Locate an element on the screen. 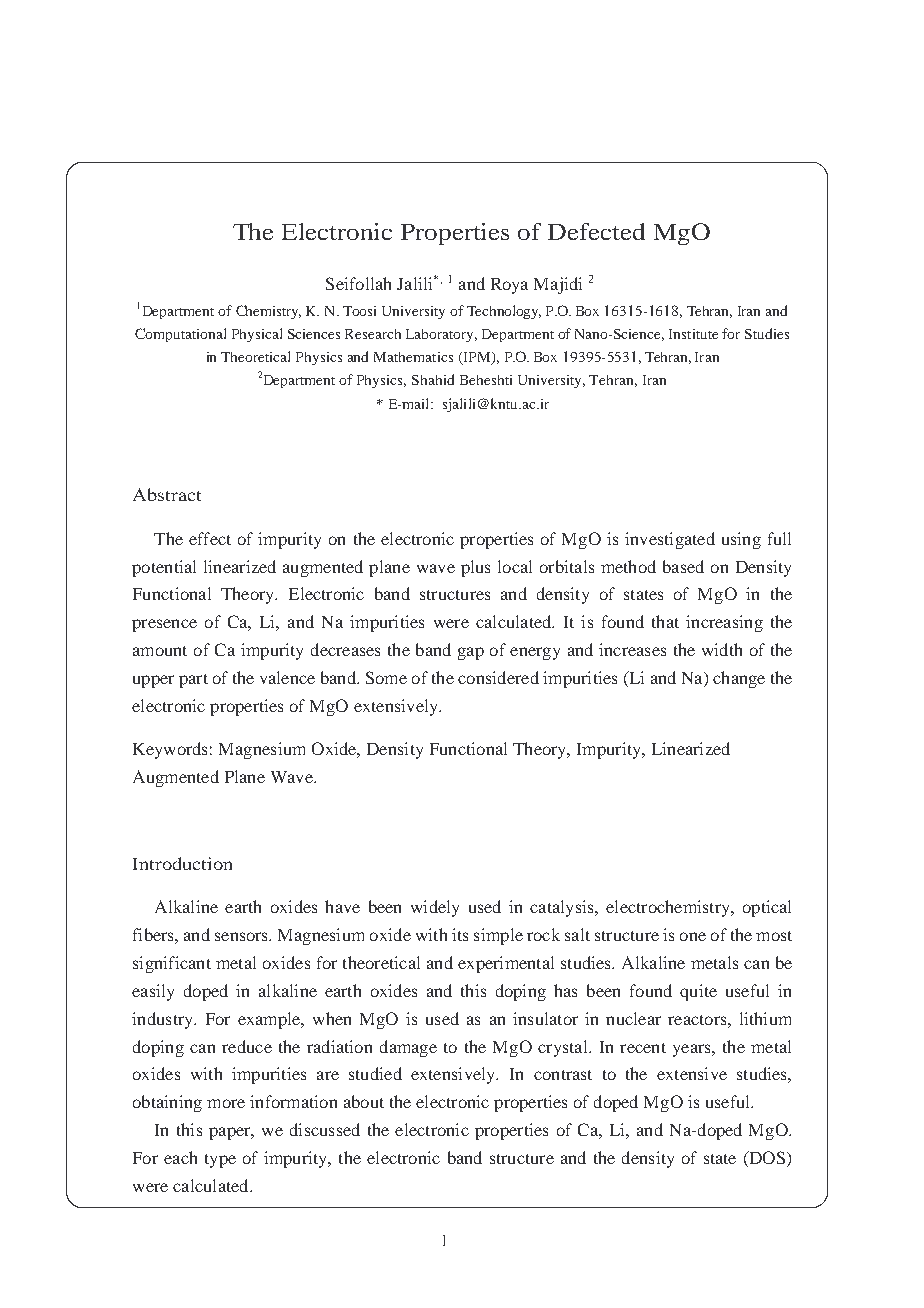 Image resolution: width=924 pixels, height=1308 pixels. Physical is located at coordinates (257, 335).
